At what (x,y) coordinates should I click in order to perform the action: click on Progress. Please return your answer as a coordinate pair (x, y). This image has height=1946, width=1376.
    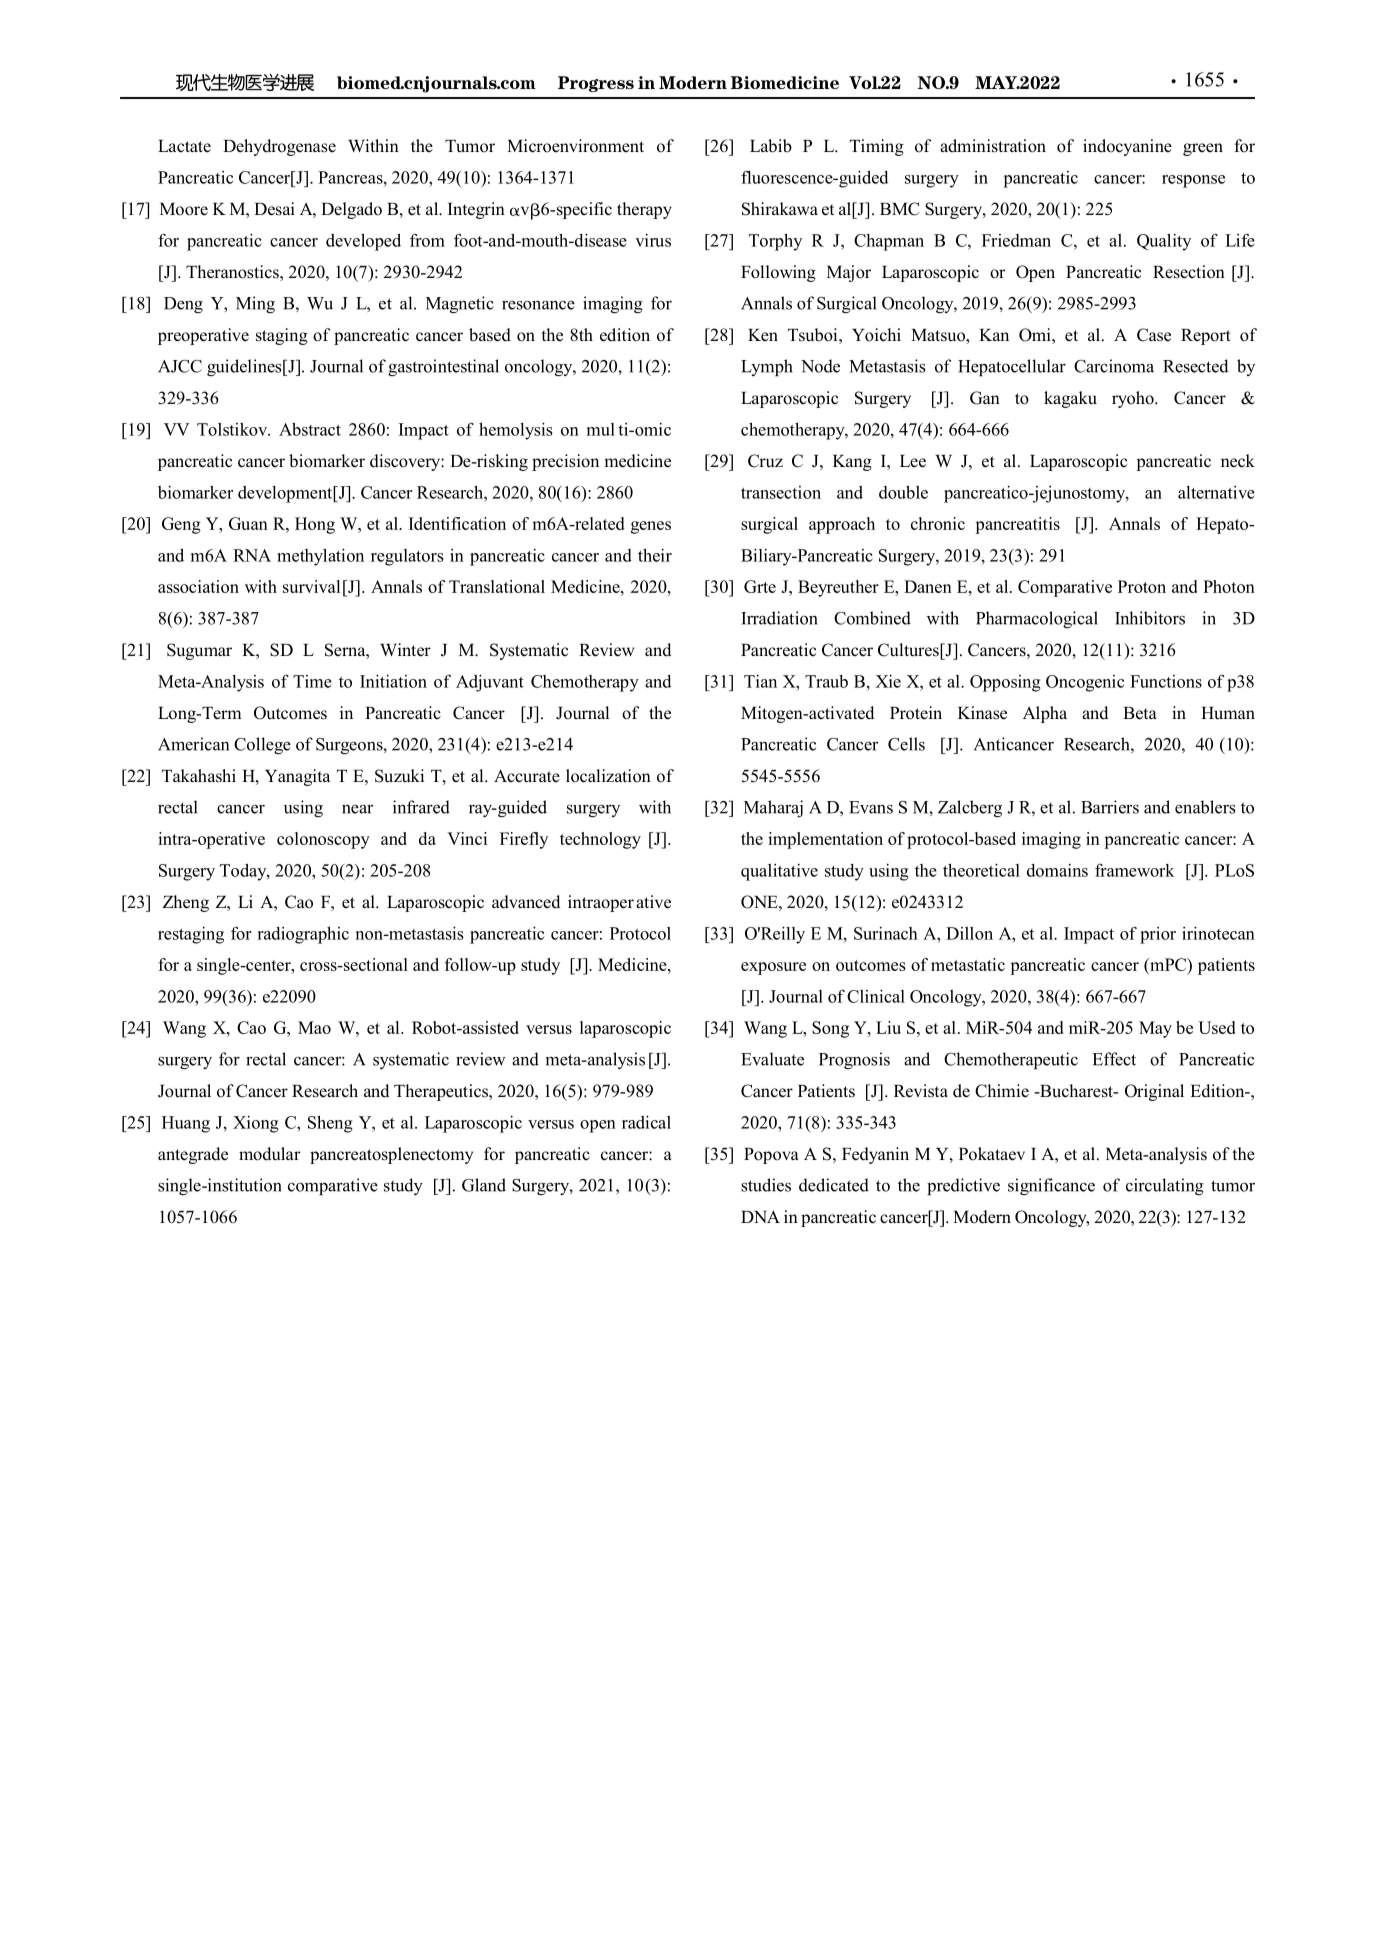
    Looking at the image, I should click on (596, 84).
